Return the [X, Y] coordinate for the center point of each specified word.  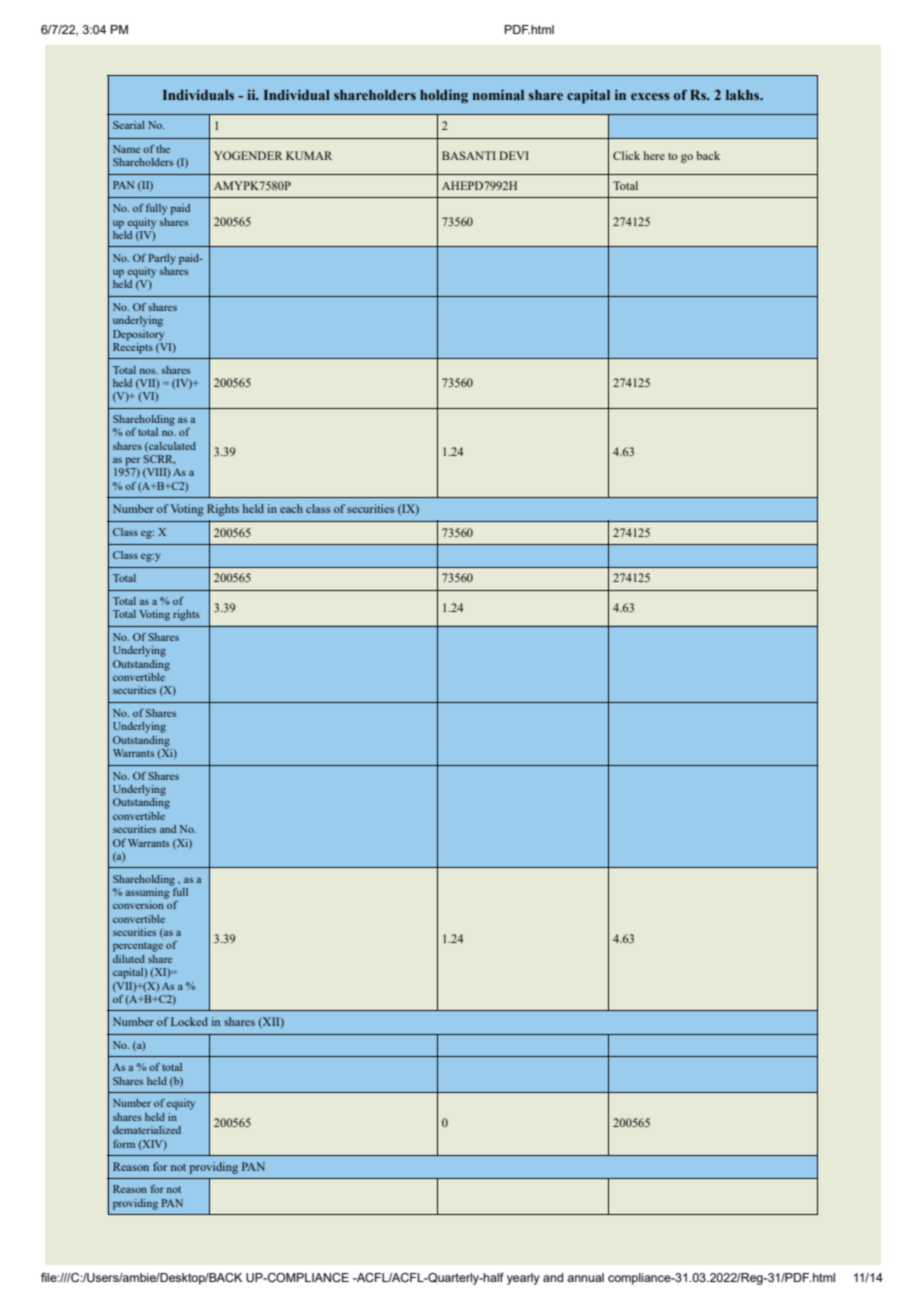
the [163, 149]
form [124, 1144]
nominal [498, 94]
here [654, 155]
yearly [523, 1279]
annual [585, 1277]
